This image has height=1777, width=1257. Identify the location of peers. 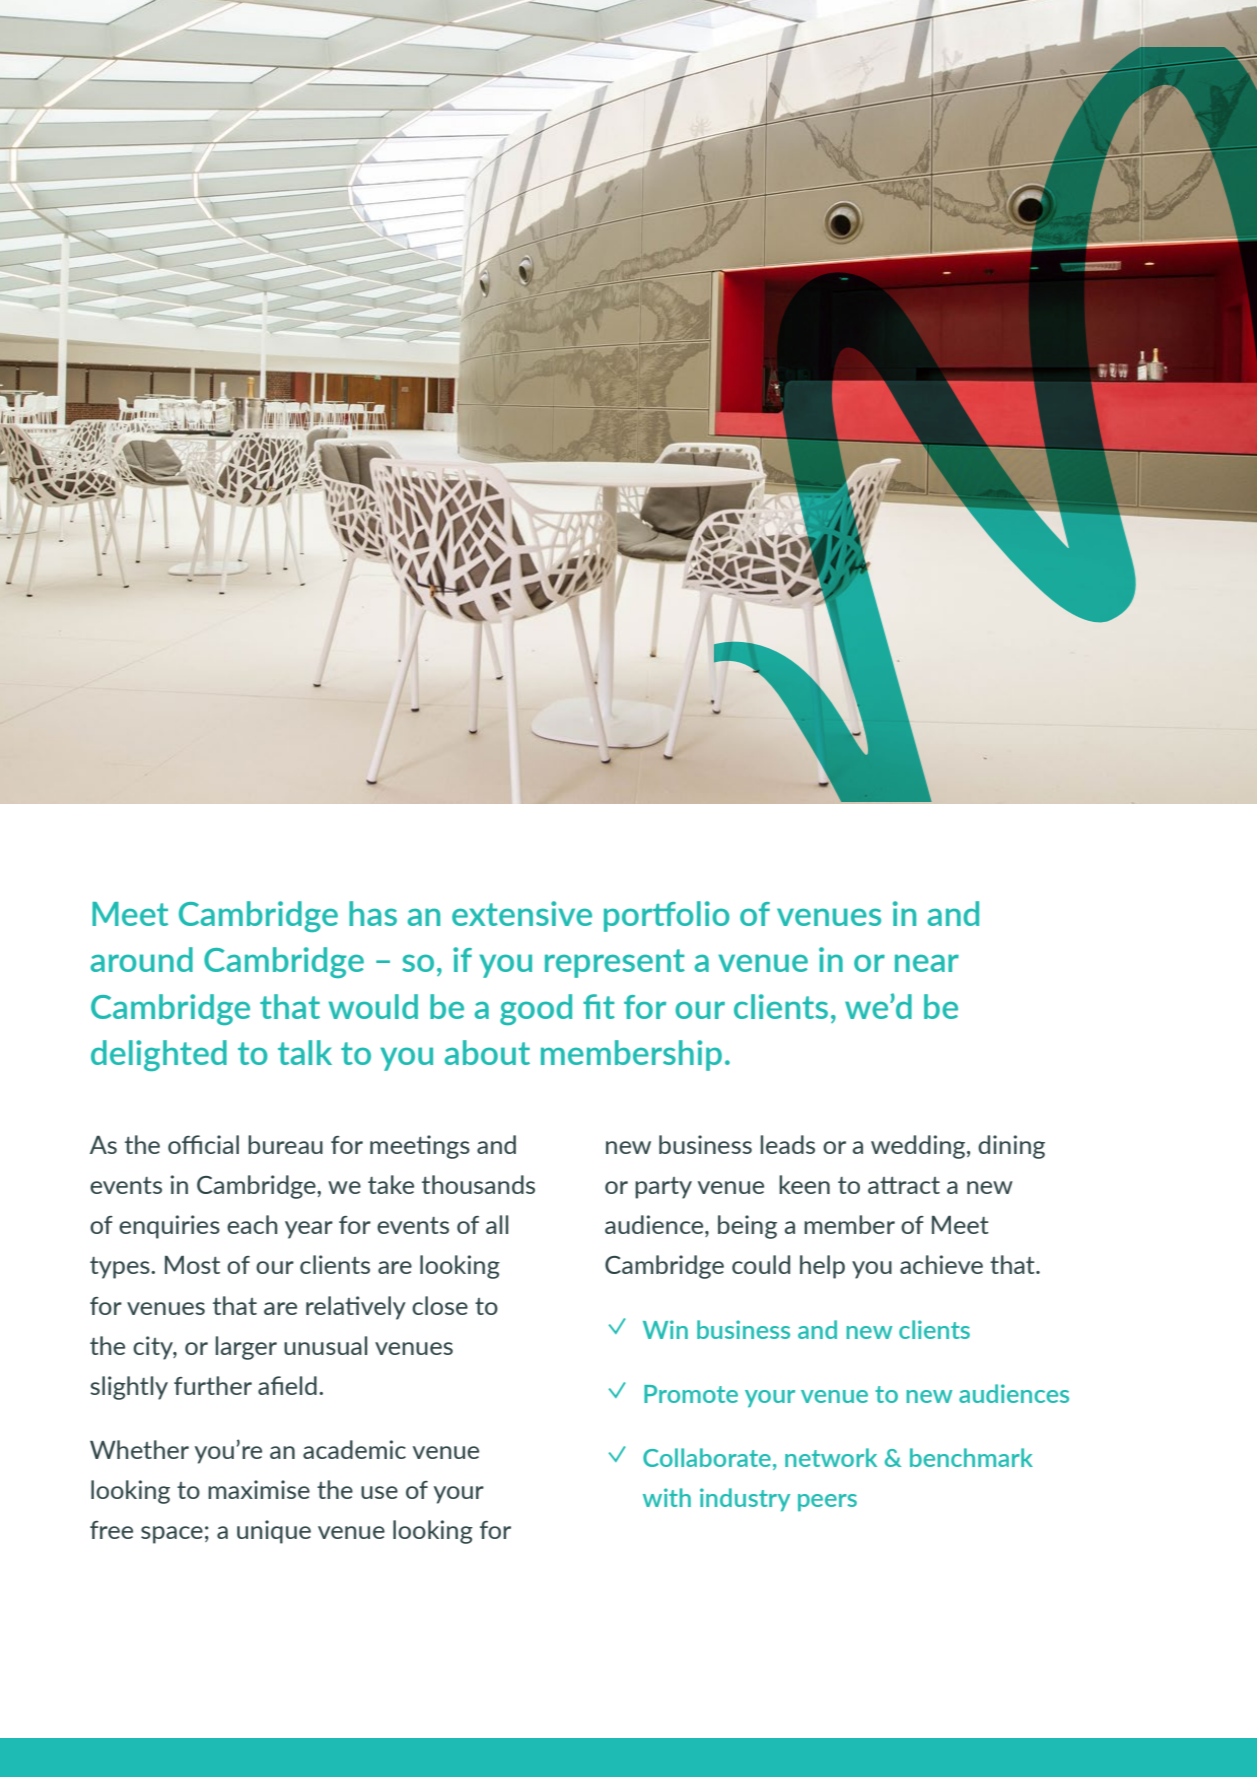
(827, 1503).
